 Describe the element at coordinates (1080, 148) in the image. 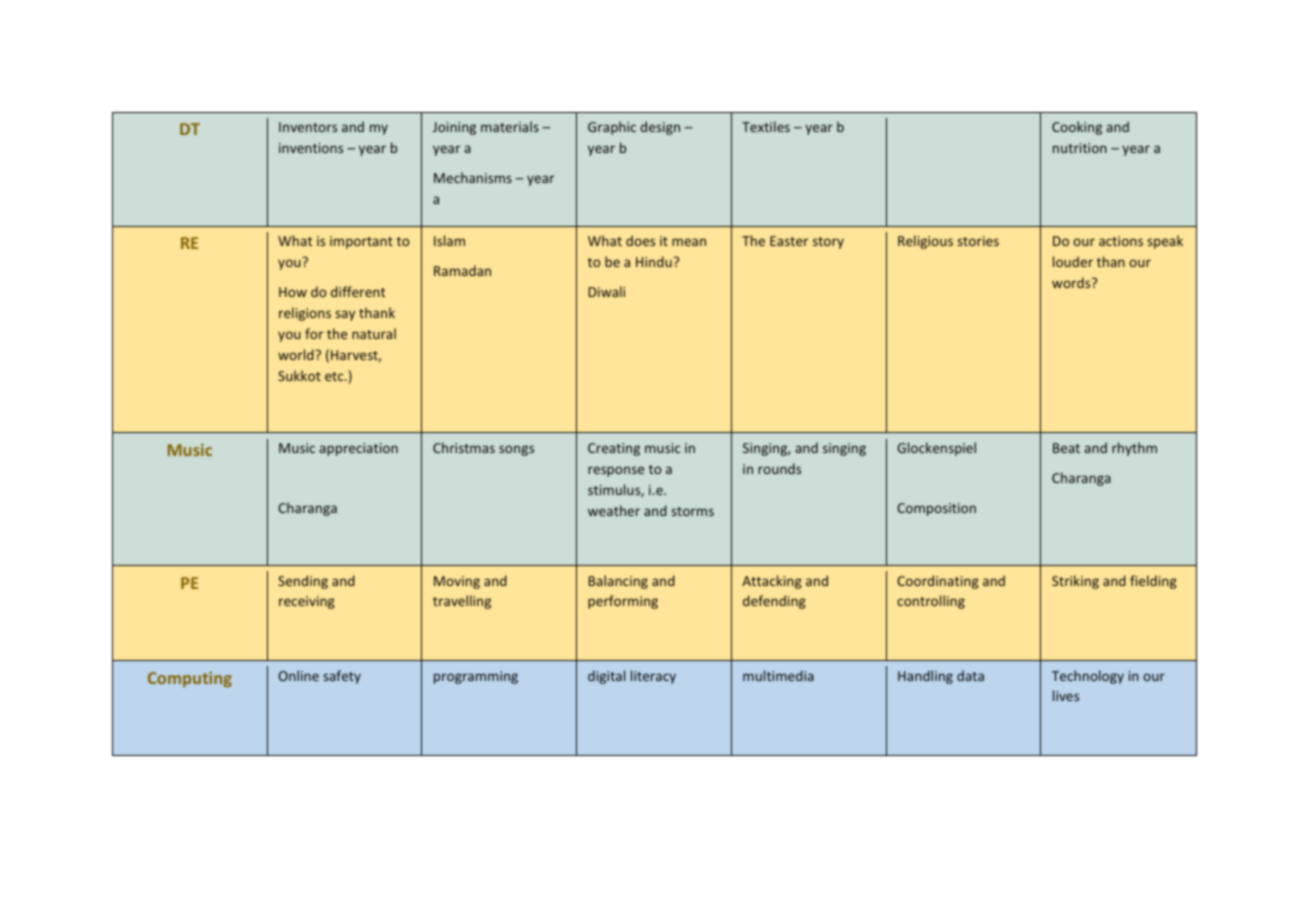

I see `nutrition` at that location.
